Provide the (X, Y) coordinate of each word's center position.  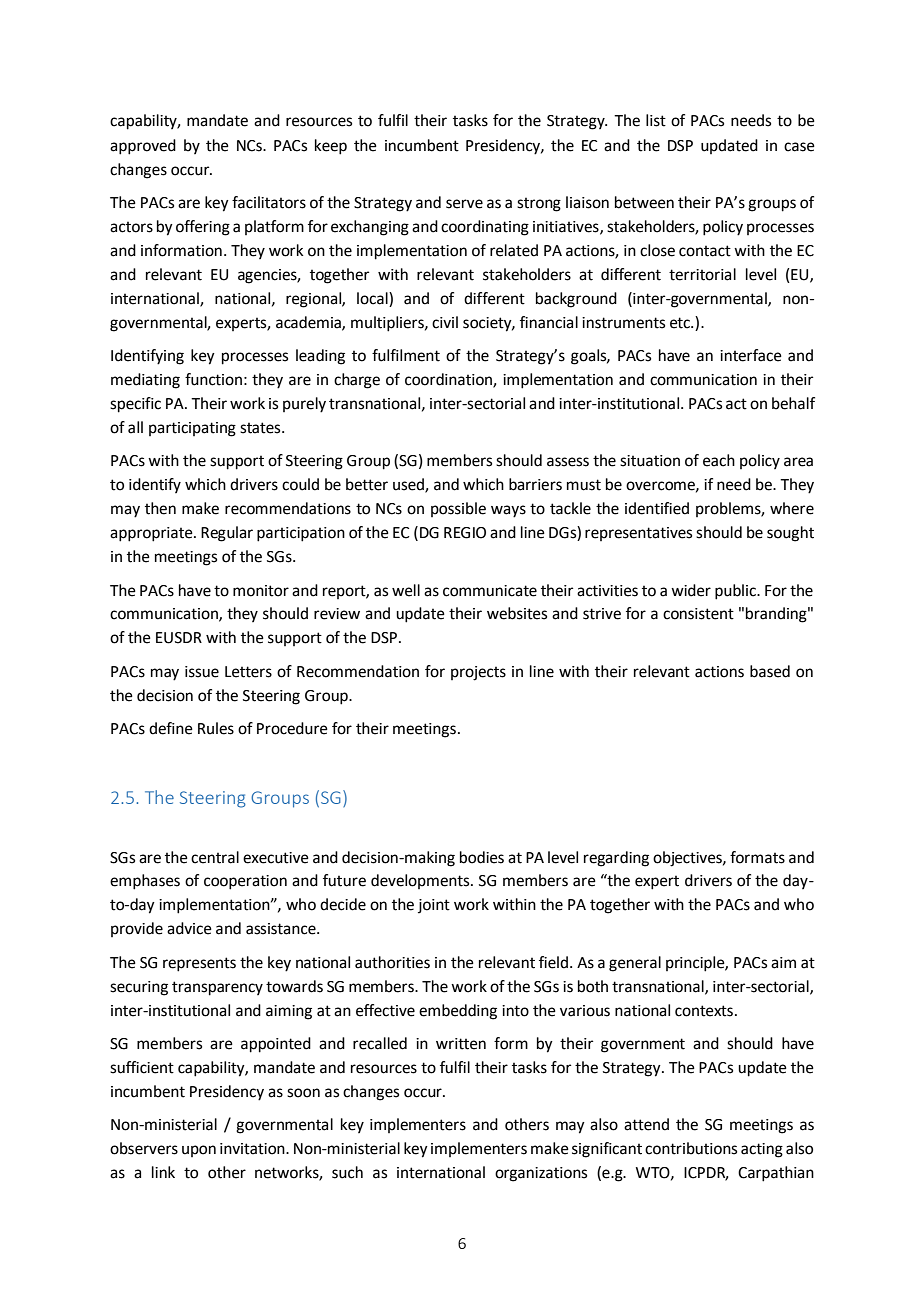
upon (199, 1151)
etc (681, 323)
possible (458, 509)
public (736, 592)
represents (199, 964)
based (770, 671)
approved (143, 147)
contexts (704, 1011)
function (213, 379)
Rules (216, 728)
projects (478, 673)
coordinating (485, 228)
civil (445, 322)
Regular (227, 534)
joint (434, 906)
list (656, 120)
